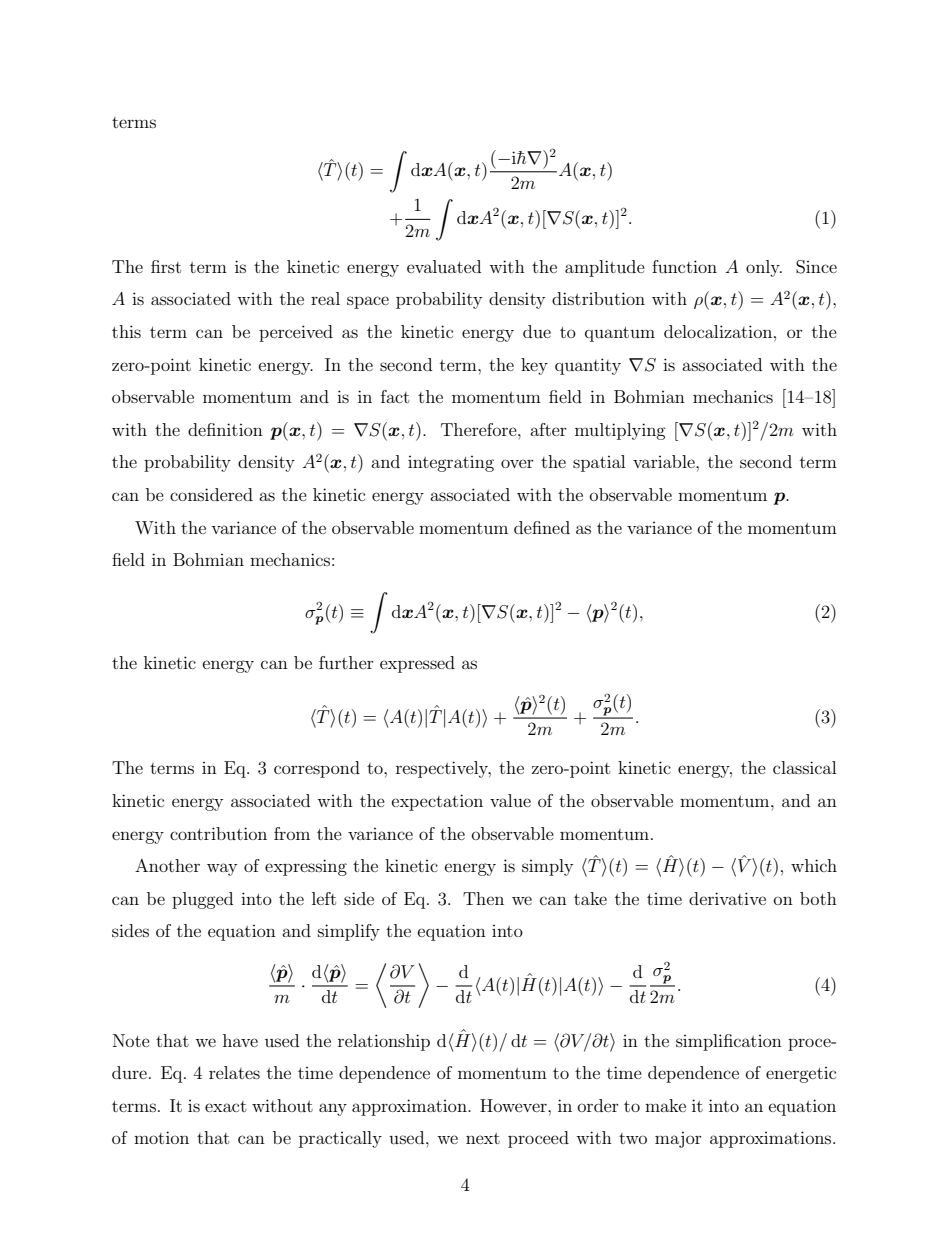 This document has height=1233, width=952. Describe the element at coordinates (166, 266) in the document. I see `first` at that location.
